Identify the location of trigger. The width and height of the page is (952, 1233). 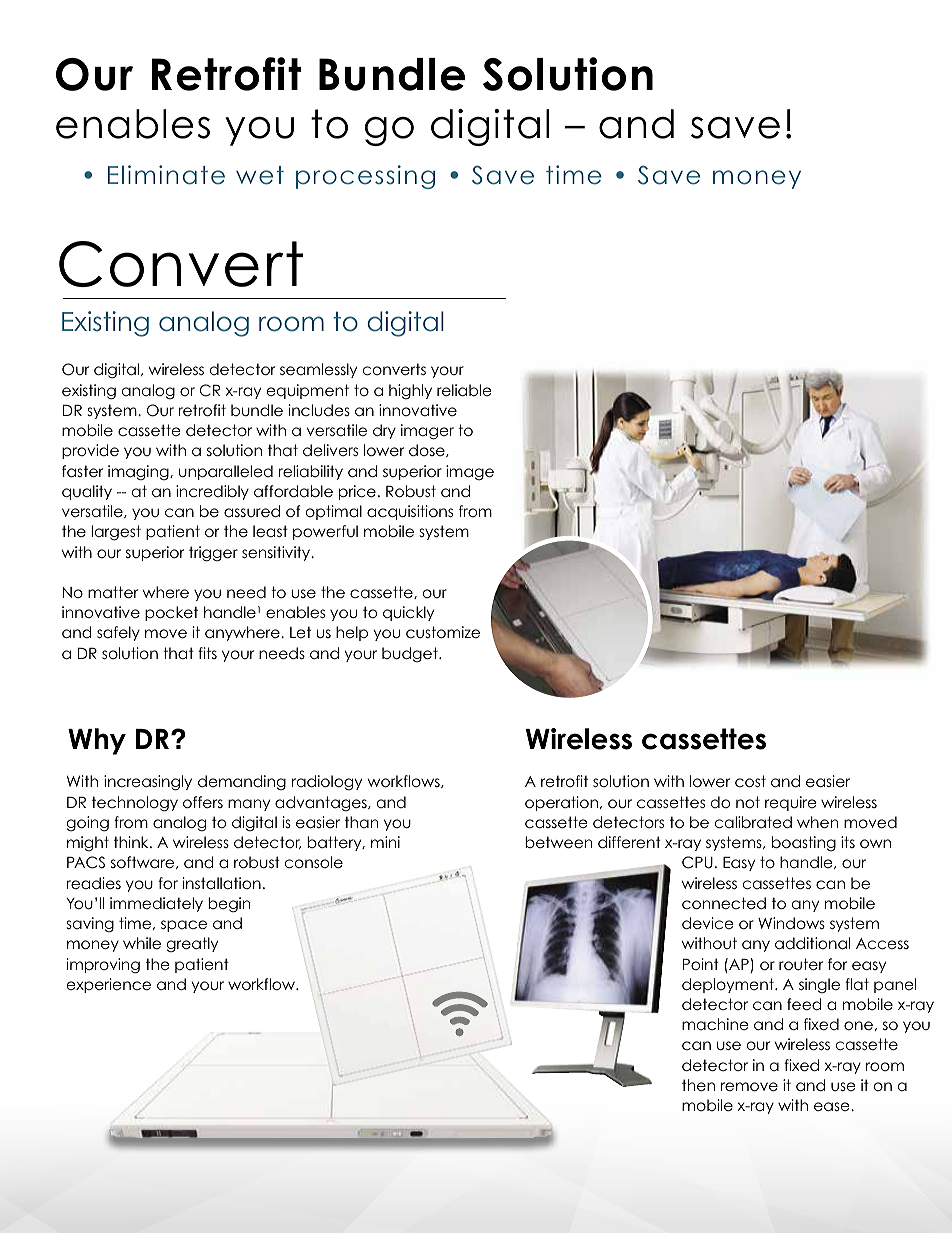
(213, 554).
